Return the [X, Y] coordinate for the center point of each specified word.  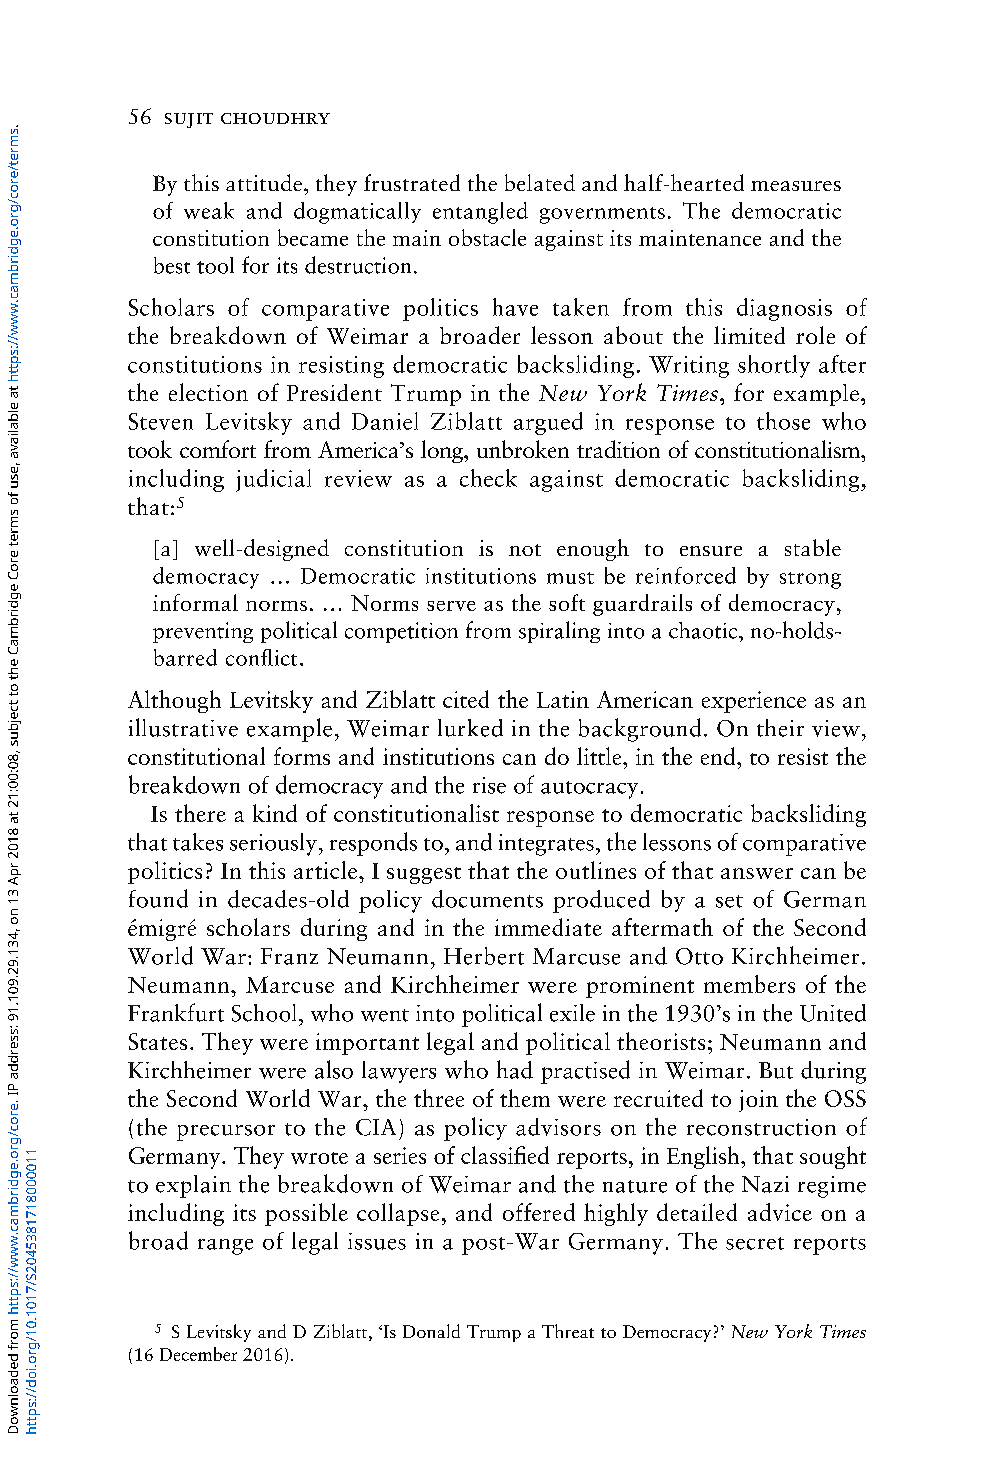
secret [755, 1243]
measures [796, 186]
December [198, 1354]
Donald [431, 1331]
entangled [480, 213]
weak [209, 210]
